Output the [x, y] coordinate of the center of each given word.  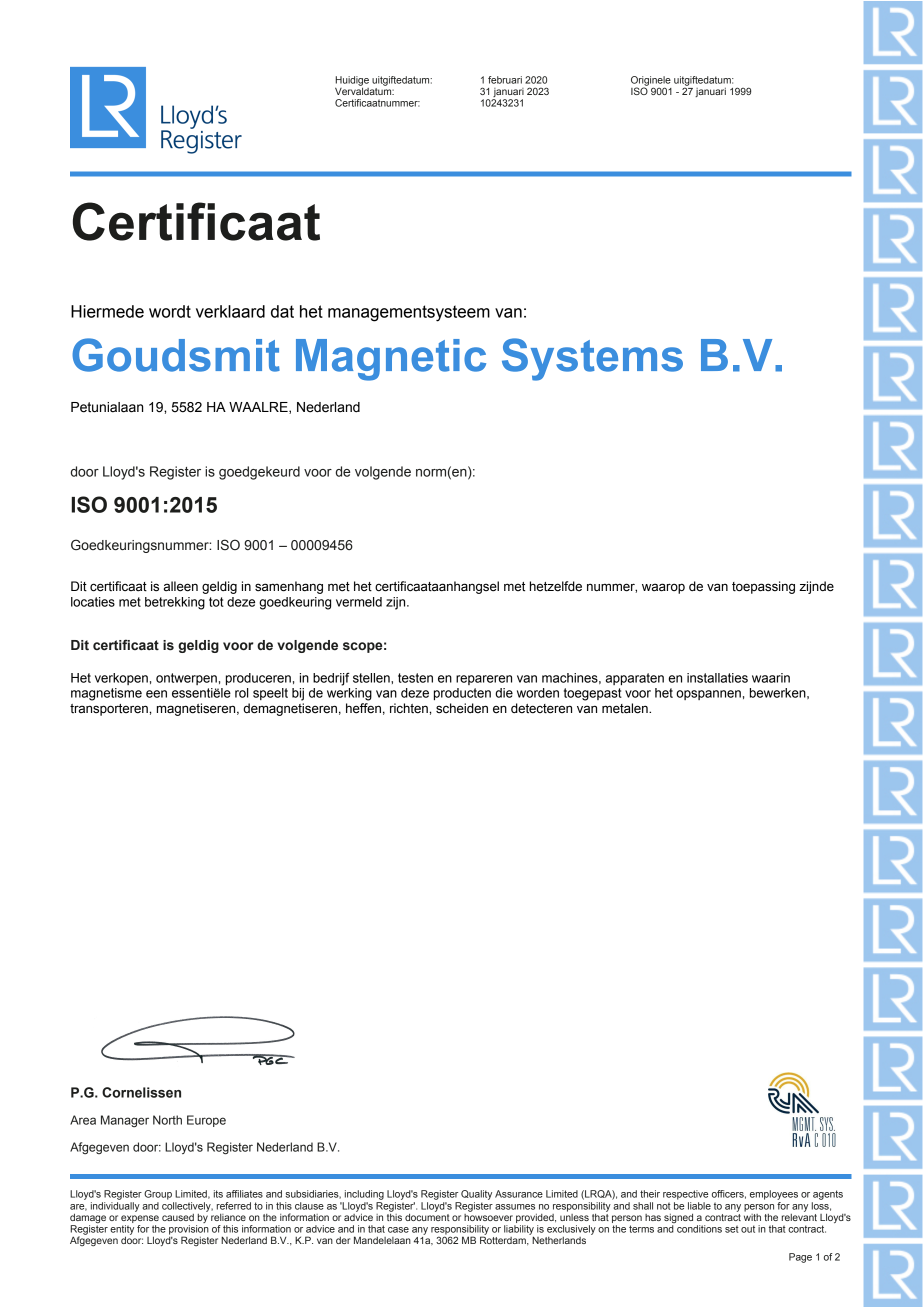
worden [538, 693]
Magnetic [391, 360]
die [504, 693]
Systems [592, 359]
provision [189, 1231]
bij [298, 694]
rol [241, 693]
